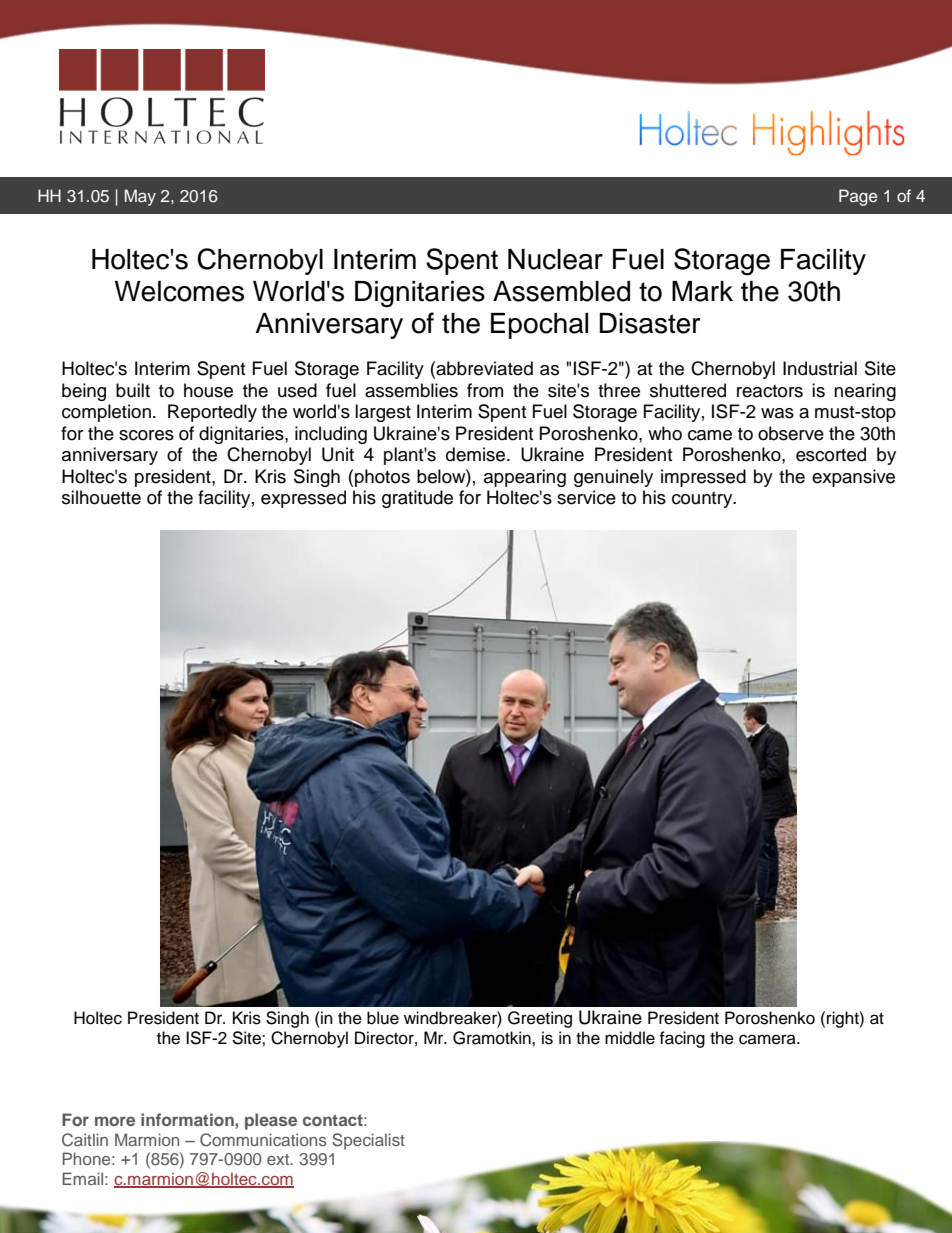 The width and height of the screenshot is (952, 1233). What do you see at coordinates (140, 197) in the screenshot?
I see `May` at bounding box center [140, 197].
